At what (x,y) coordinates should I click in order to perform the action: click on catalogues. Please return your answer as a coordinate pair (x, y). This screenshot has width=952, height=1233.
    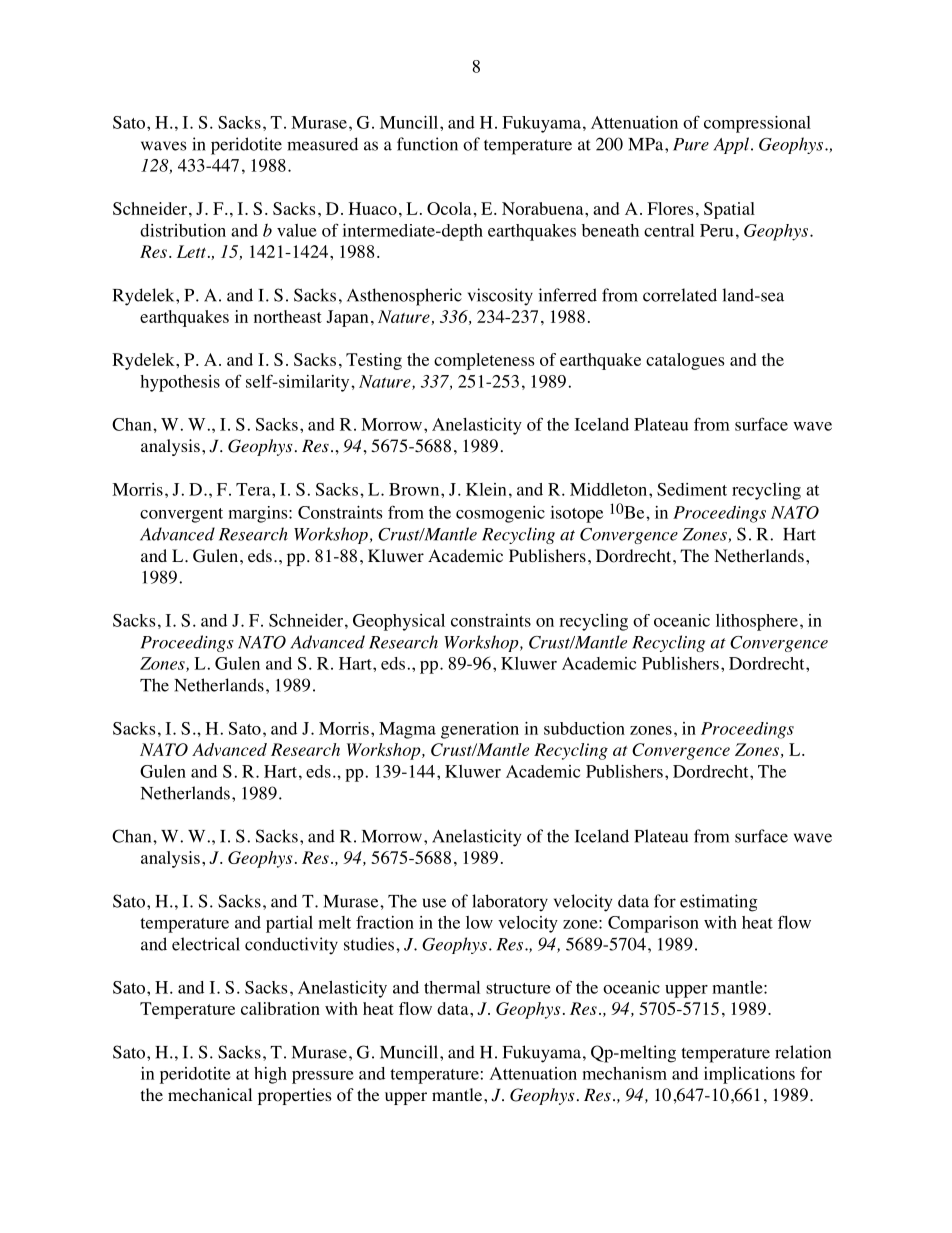
    Looking at the image, I should click on (685, 361).
